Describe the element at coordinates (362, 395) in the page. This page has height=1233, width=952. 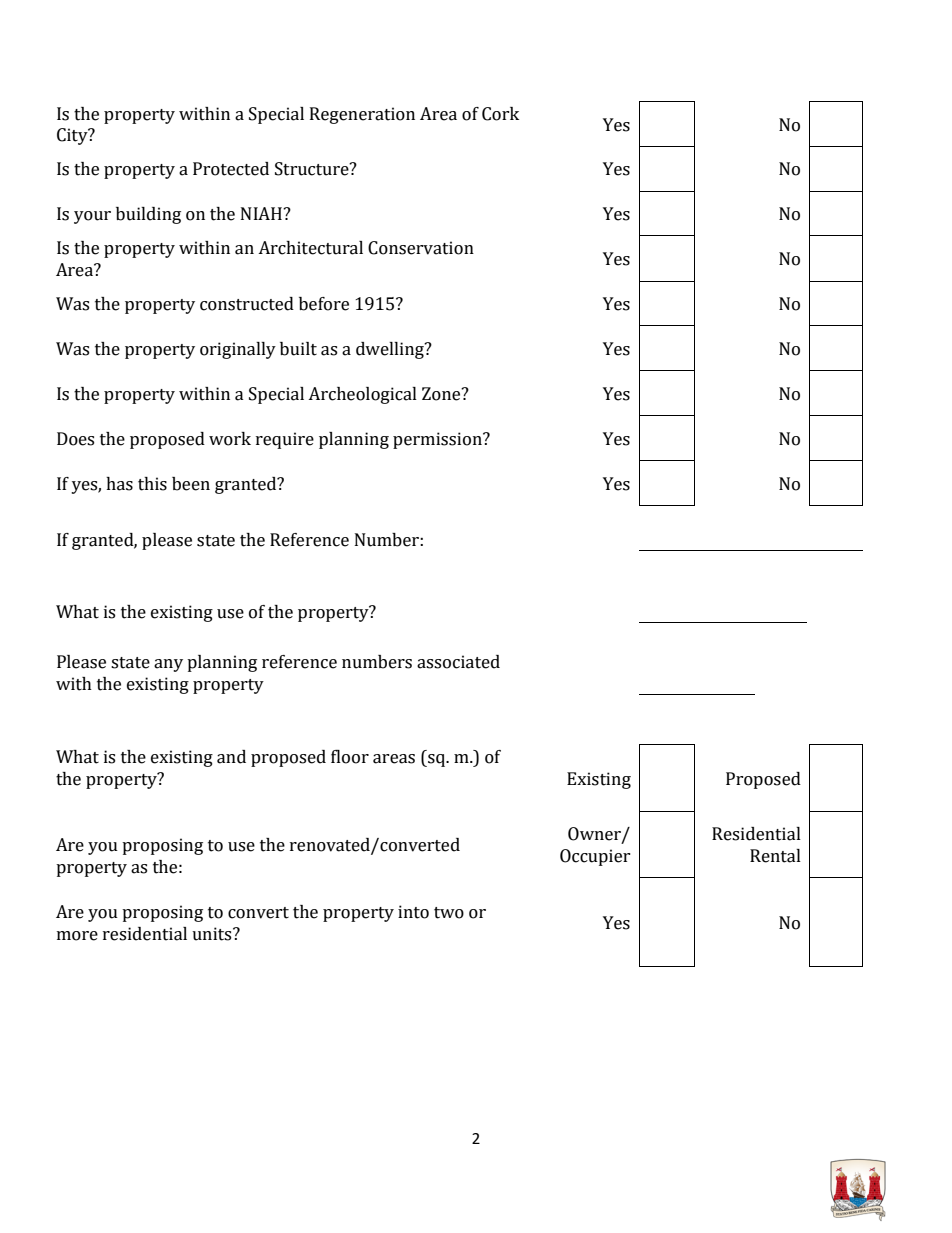
I see `Archeological` at that location.
